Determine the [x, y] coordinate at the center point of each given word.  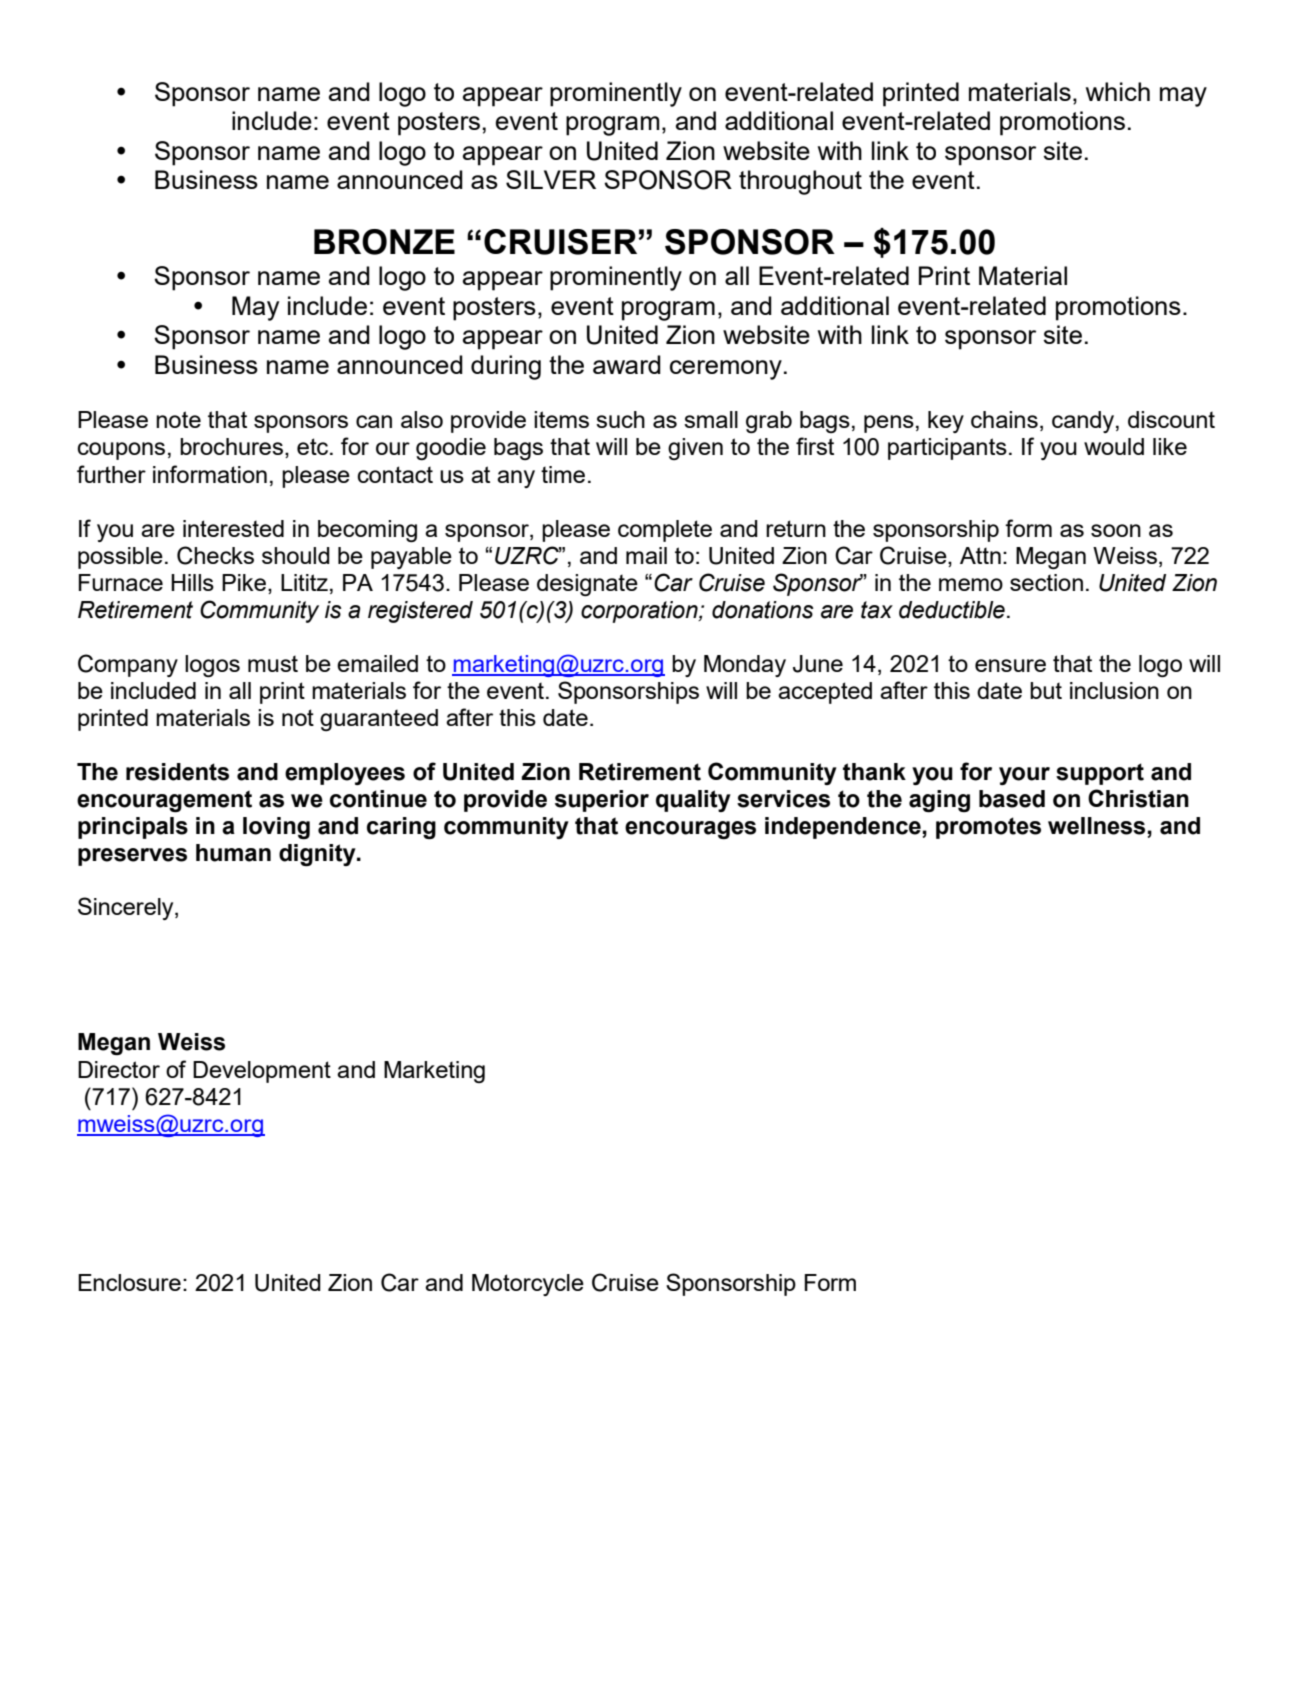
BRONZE [384, 242]
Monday [745, 666]
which [1118, 91]
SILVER [551, 179]
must [273, 663]
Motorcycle [528, 1285]
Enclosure [129, 1282]
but [1046, 690]
